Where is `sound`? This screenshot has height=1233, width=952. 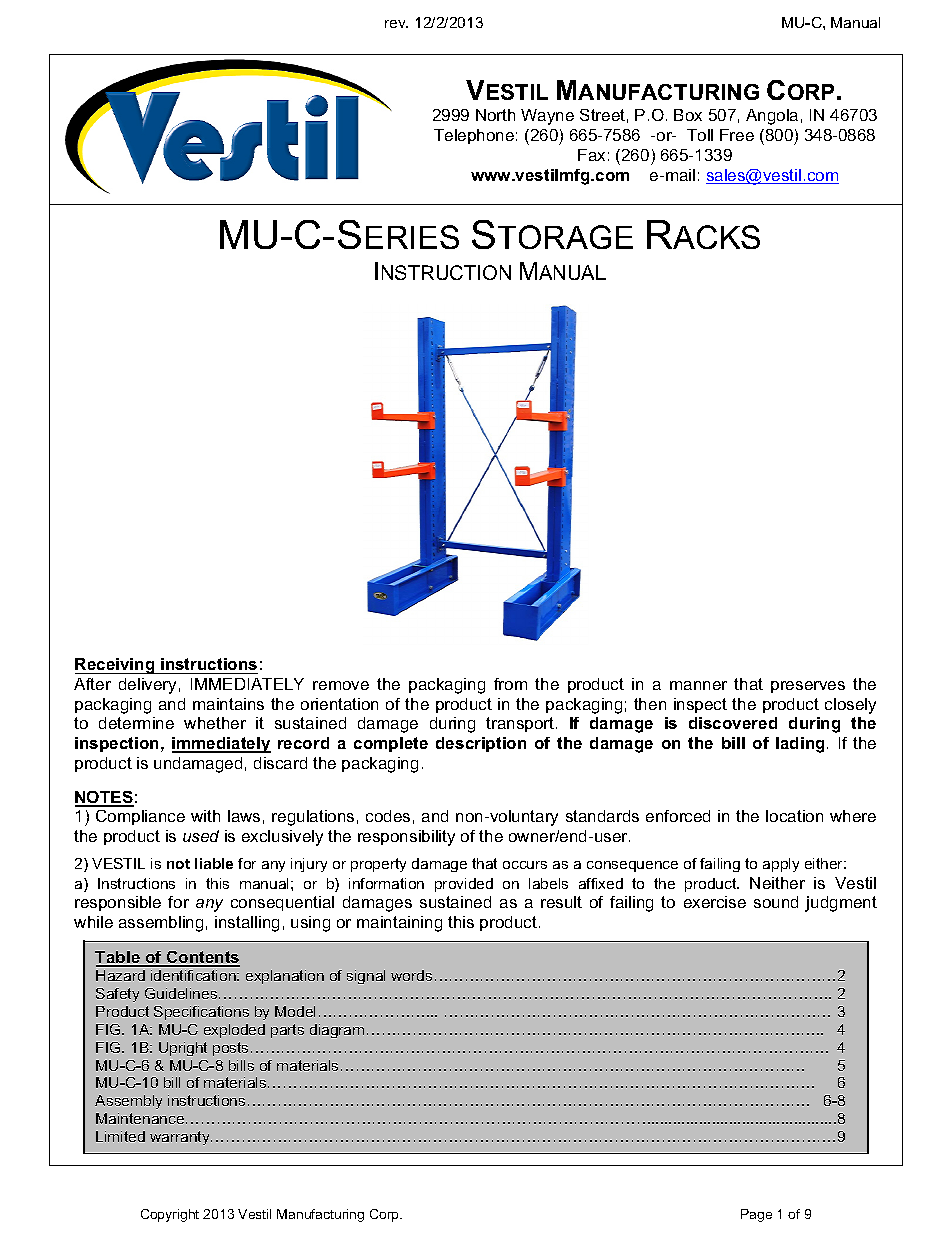 sound is located at coordinates (776, 902).
